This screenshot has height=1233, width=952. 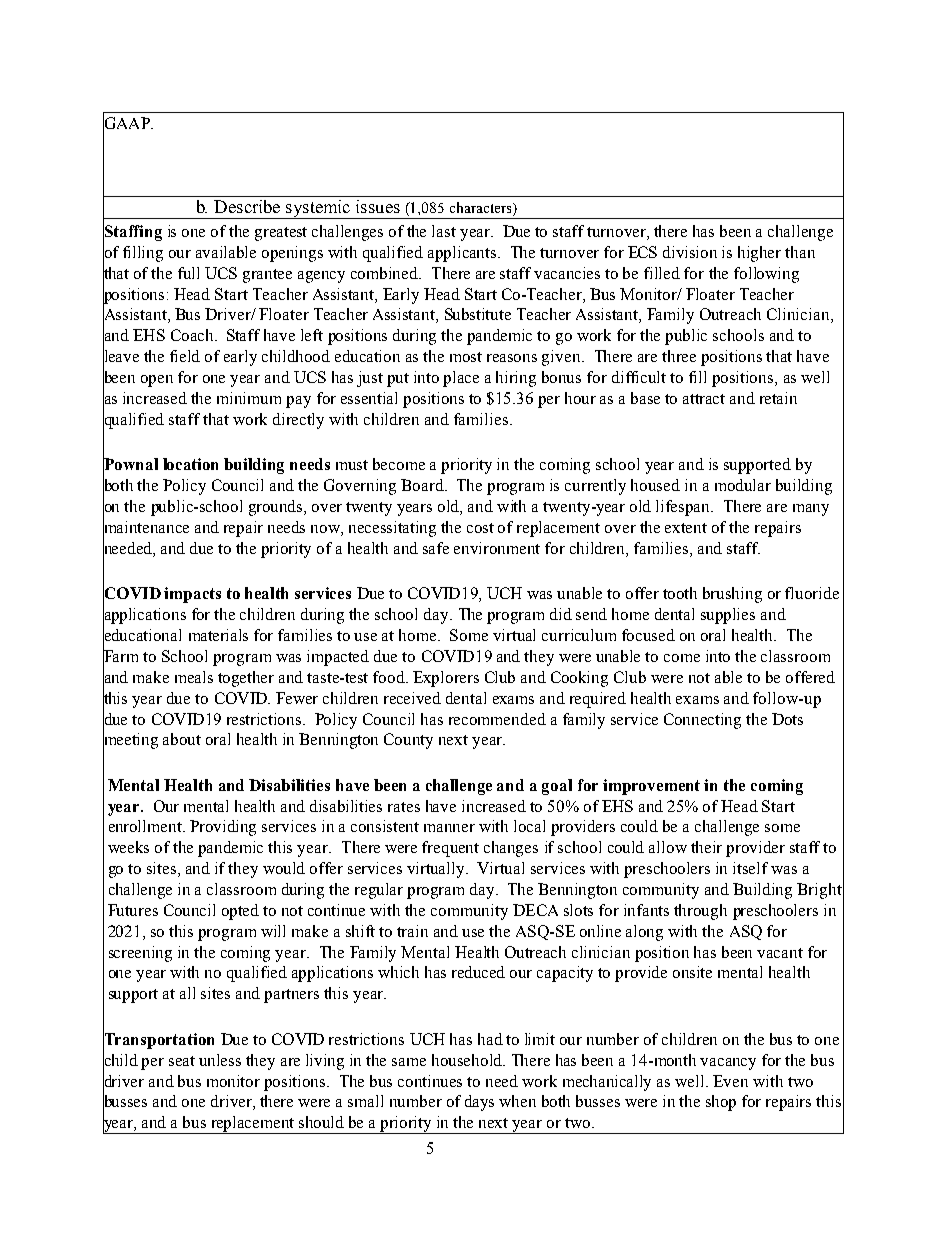 What do you see at coordinates (730, 1081) in the screenshot?
I see `Even` at bounding box center [730, 1081].
